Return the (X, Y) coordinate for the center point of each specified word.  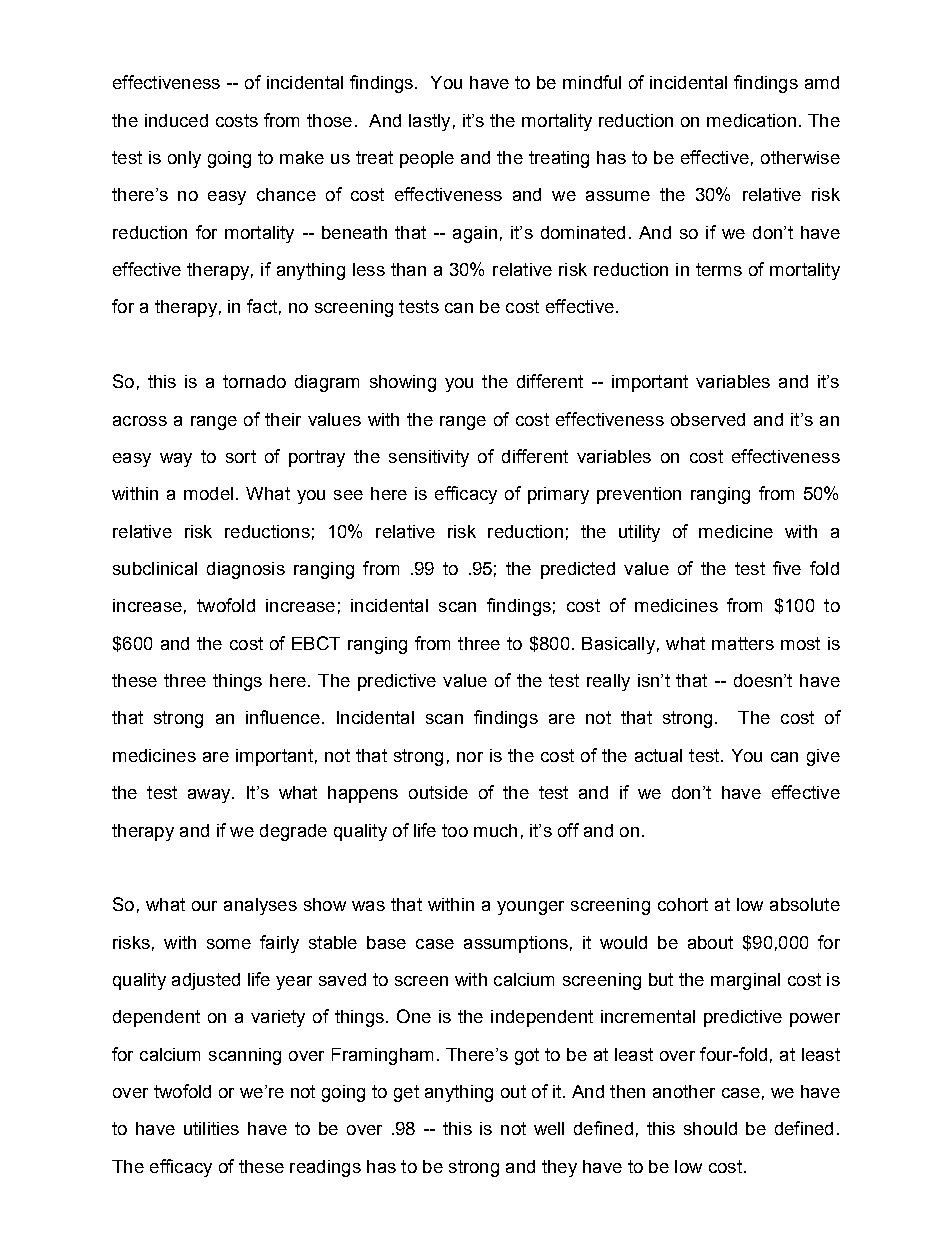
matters (743, 643)
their (283, 419)
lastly (429, 122)
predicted (578, 570)
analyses (260, 906)
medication (751, 120)
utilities (211, 1128)
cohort (683, 904)
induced (176, 120)
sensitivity (429, 458)
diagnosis (246, 570)
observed (708, 419)
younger (530, 908)
